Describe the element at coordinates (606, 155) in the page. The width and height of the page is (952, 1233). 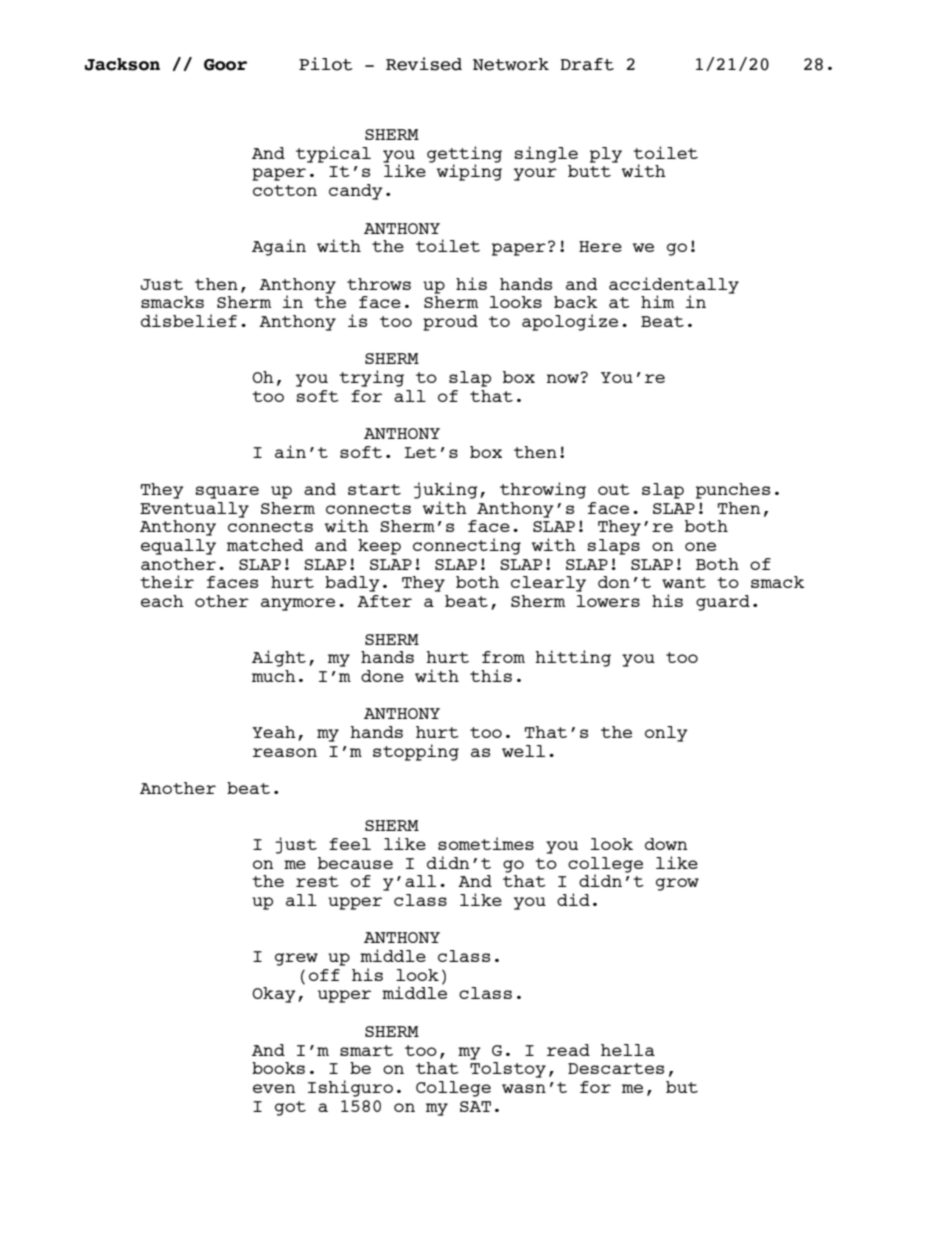
I see `ply` at that location.
